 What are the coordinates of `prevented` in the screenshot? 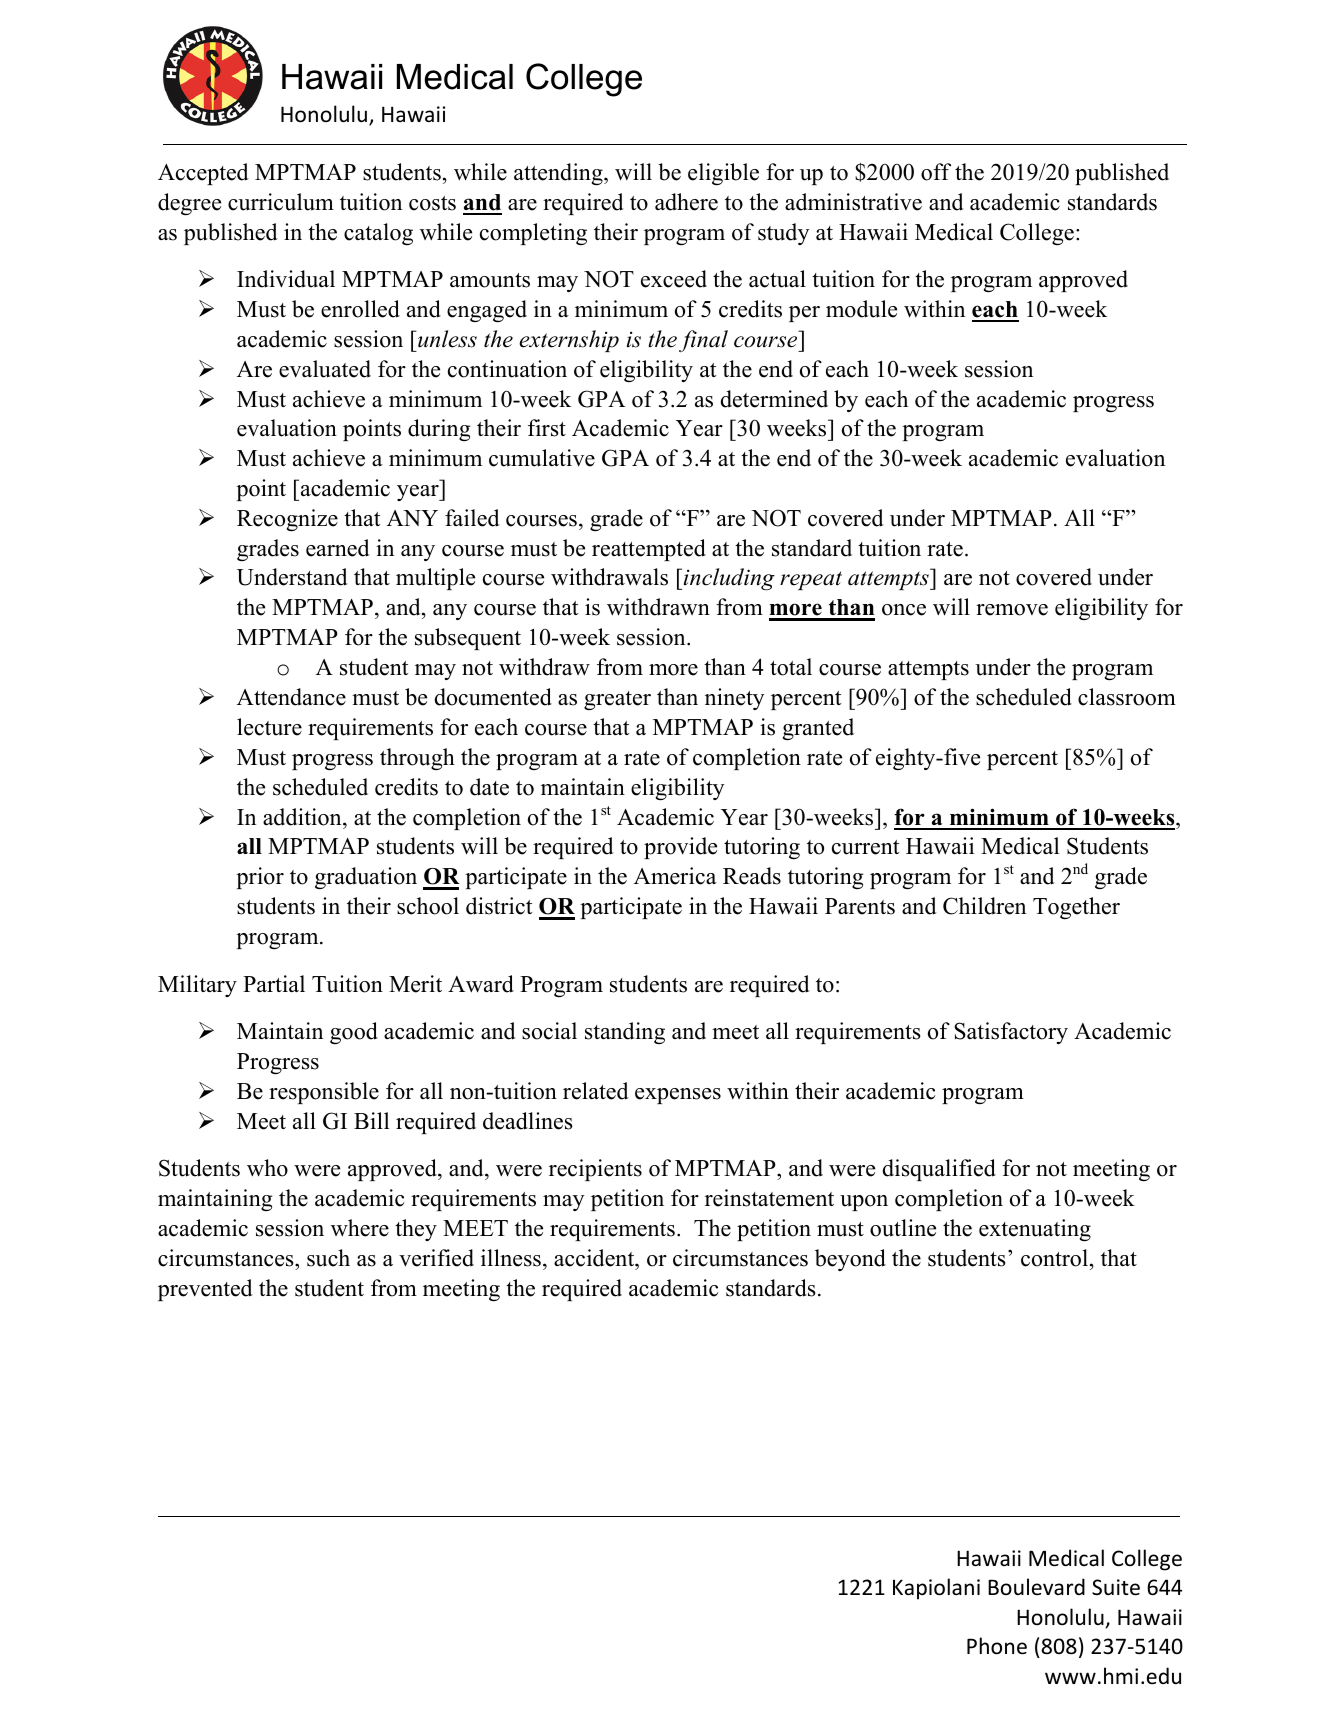 It's located at (205, 1290).
